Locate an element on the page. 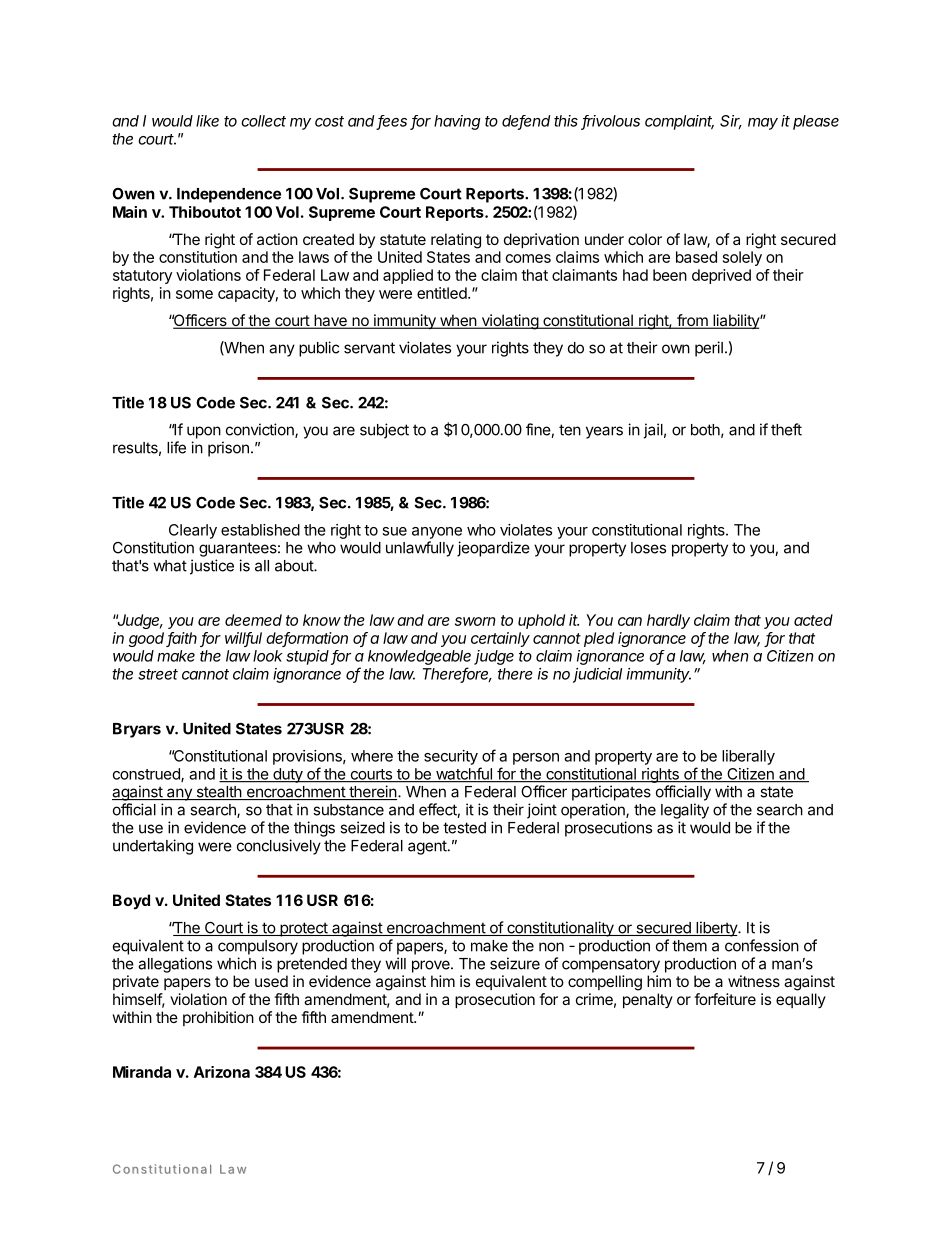 This document has width=952, height=1233. seizure is located at coordinates (515, 963).
